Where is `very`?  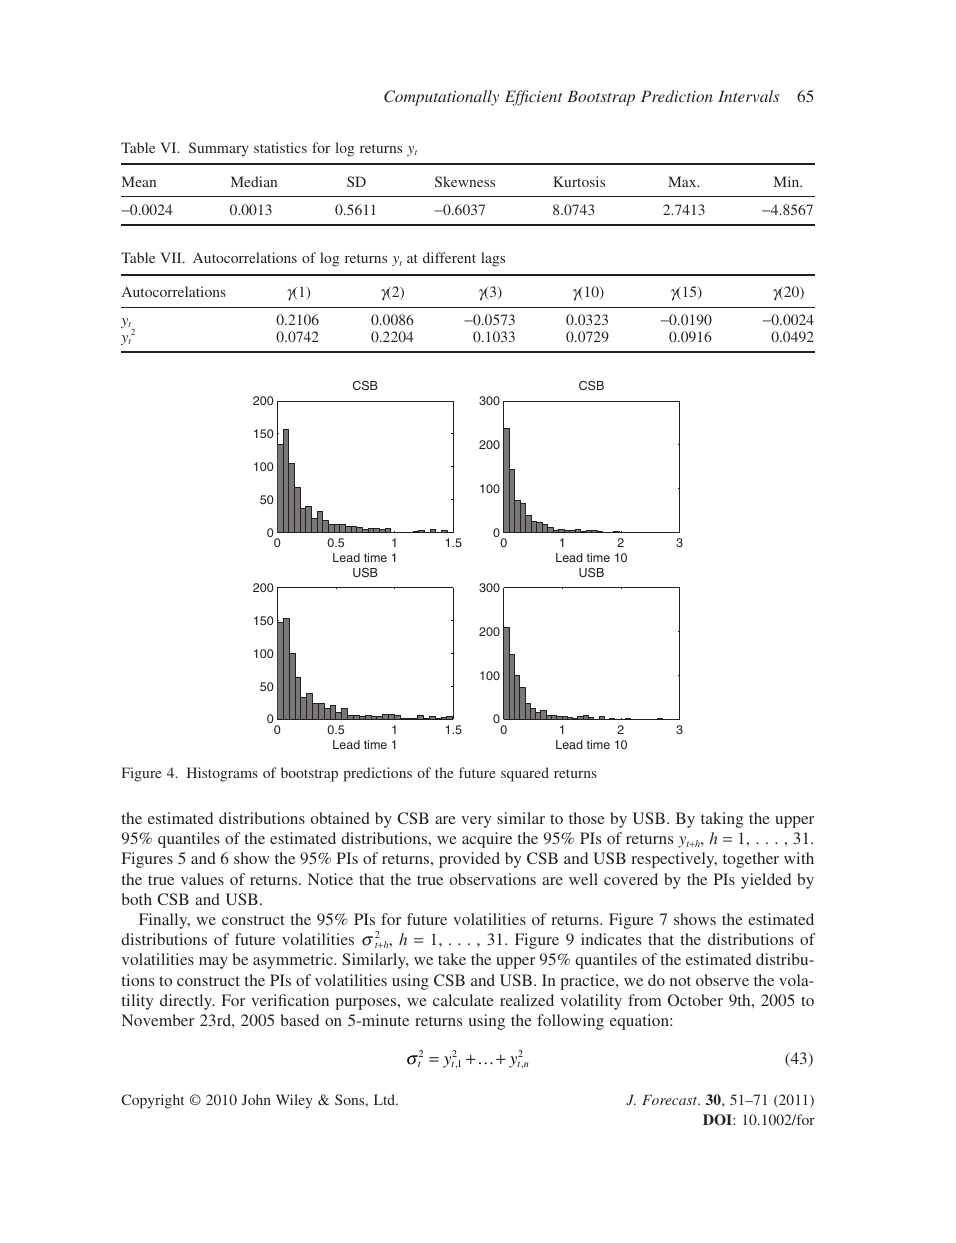 very is located at coordinates (476, 822).
